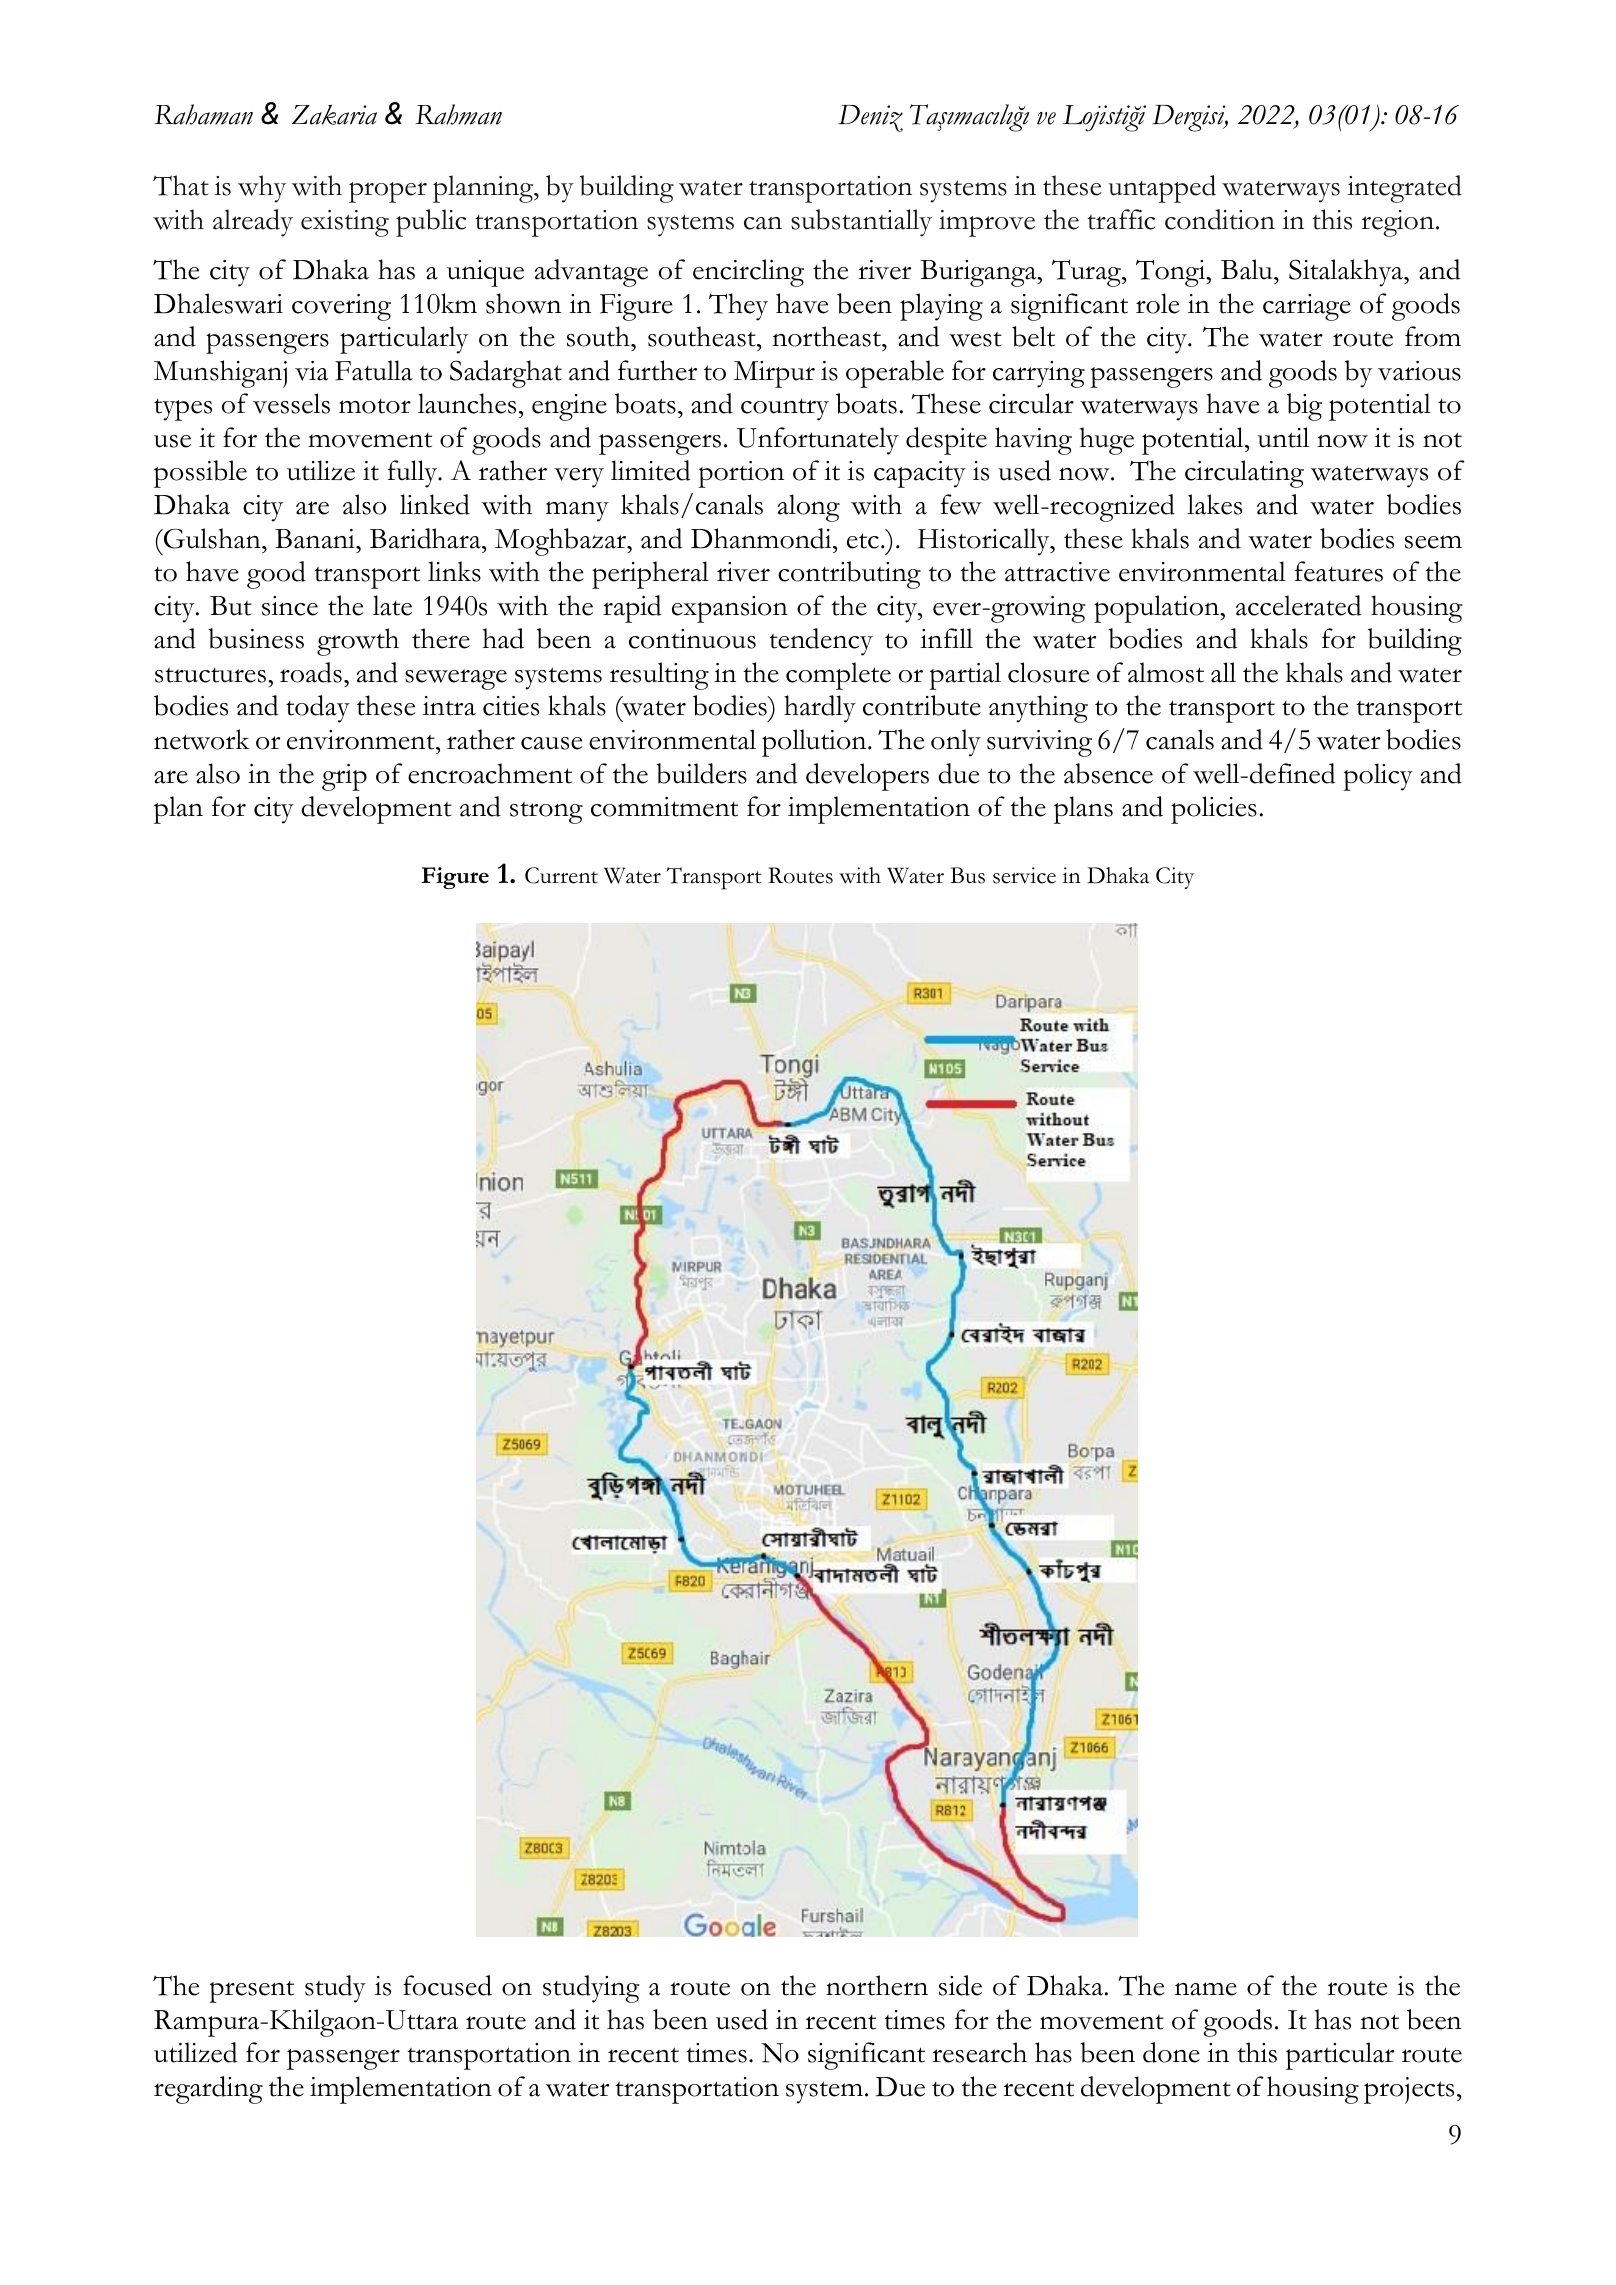 The image size is (1616, 2285). I want to click on condition, so click(1220, 219).
